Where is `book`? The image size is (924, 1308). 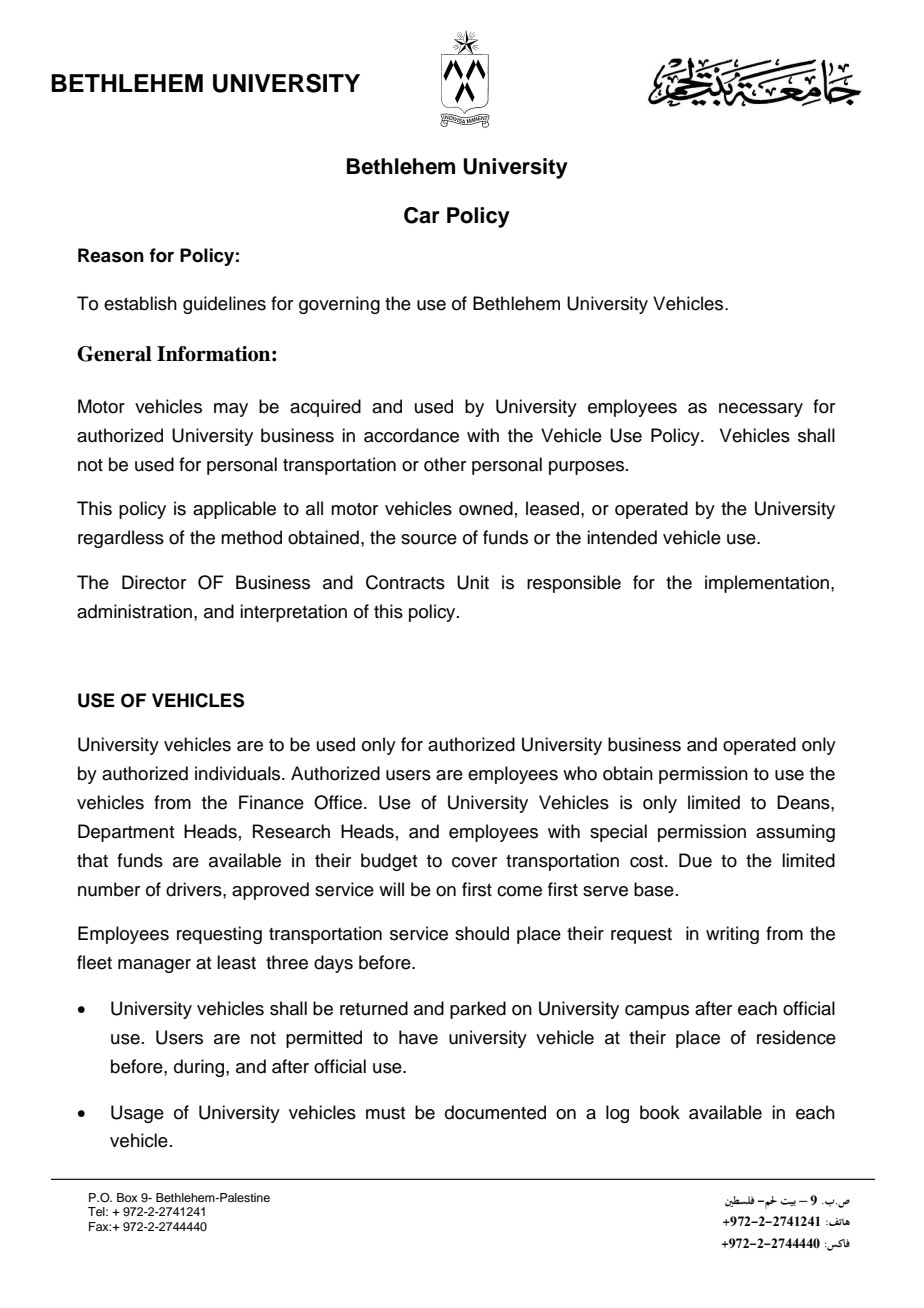
book is located at coordinates (660, 1112).
